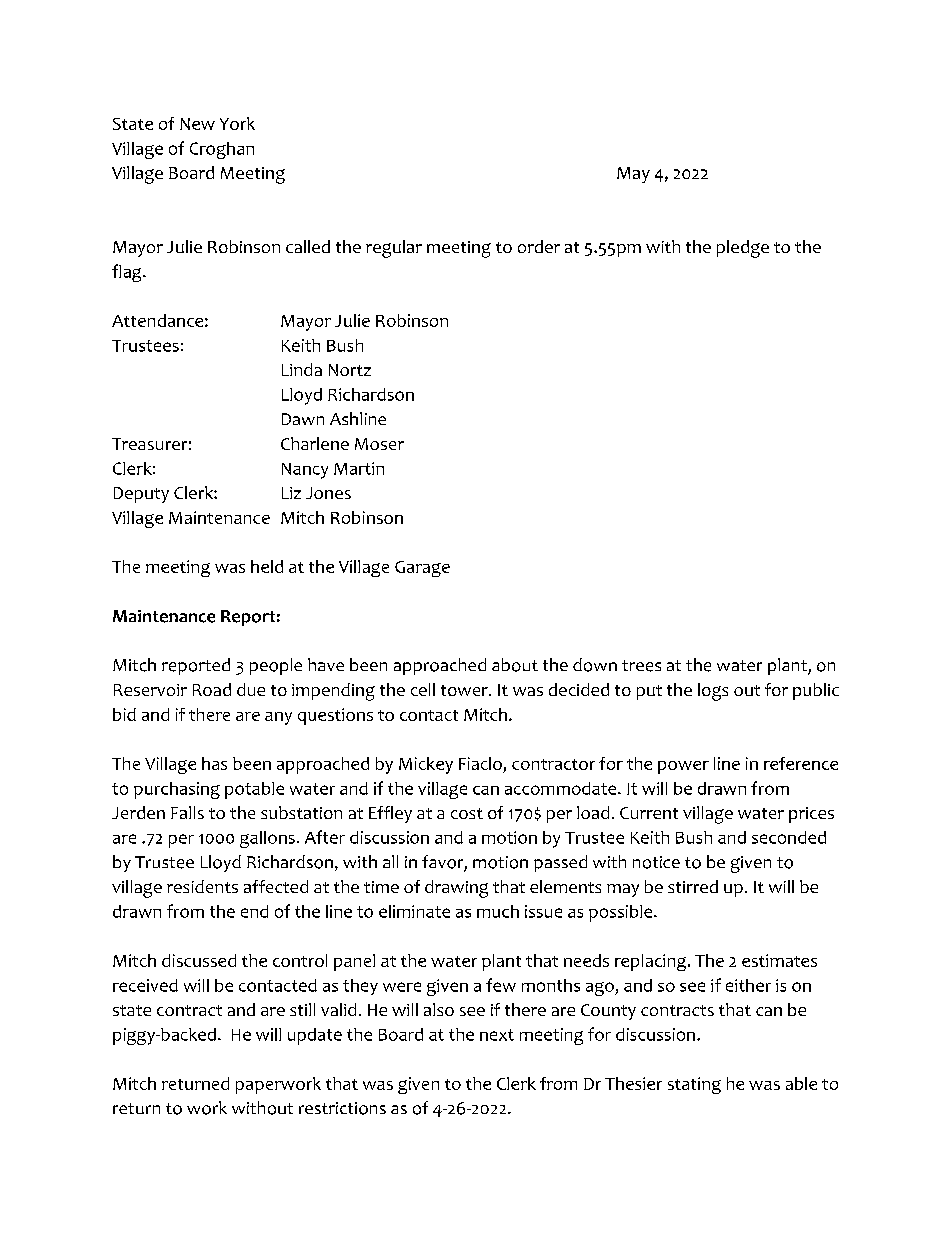  Describe the element at coordinates (683, 767) in the document. I see `power` at that location.
